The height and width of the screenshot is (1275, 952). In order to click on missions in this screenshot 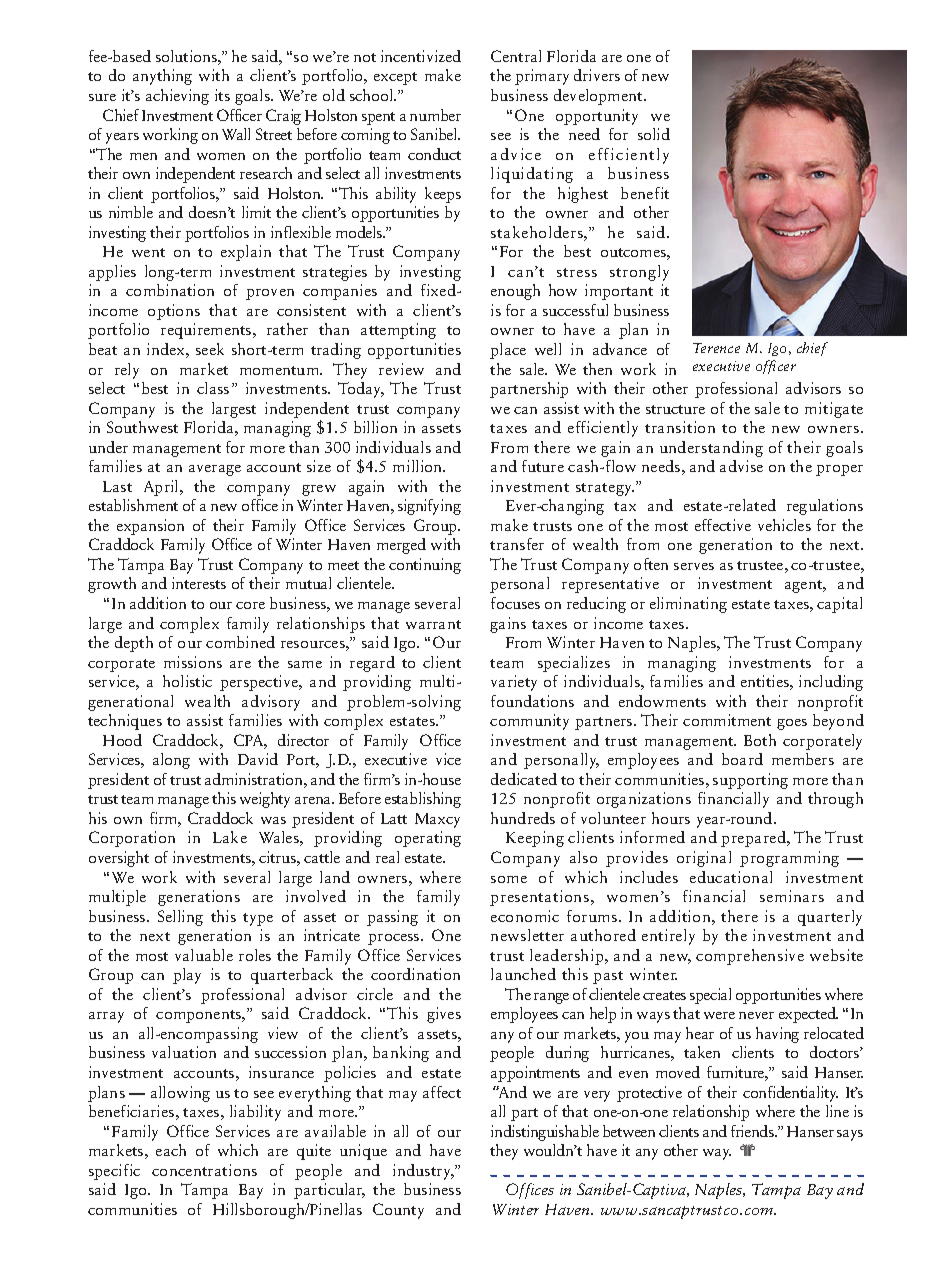, I will do `click(193, 662)`.
